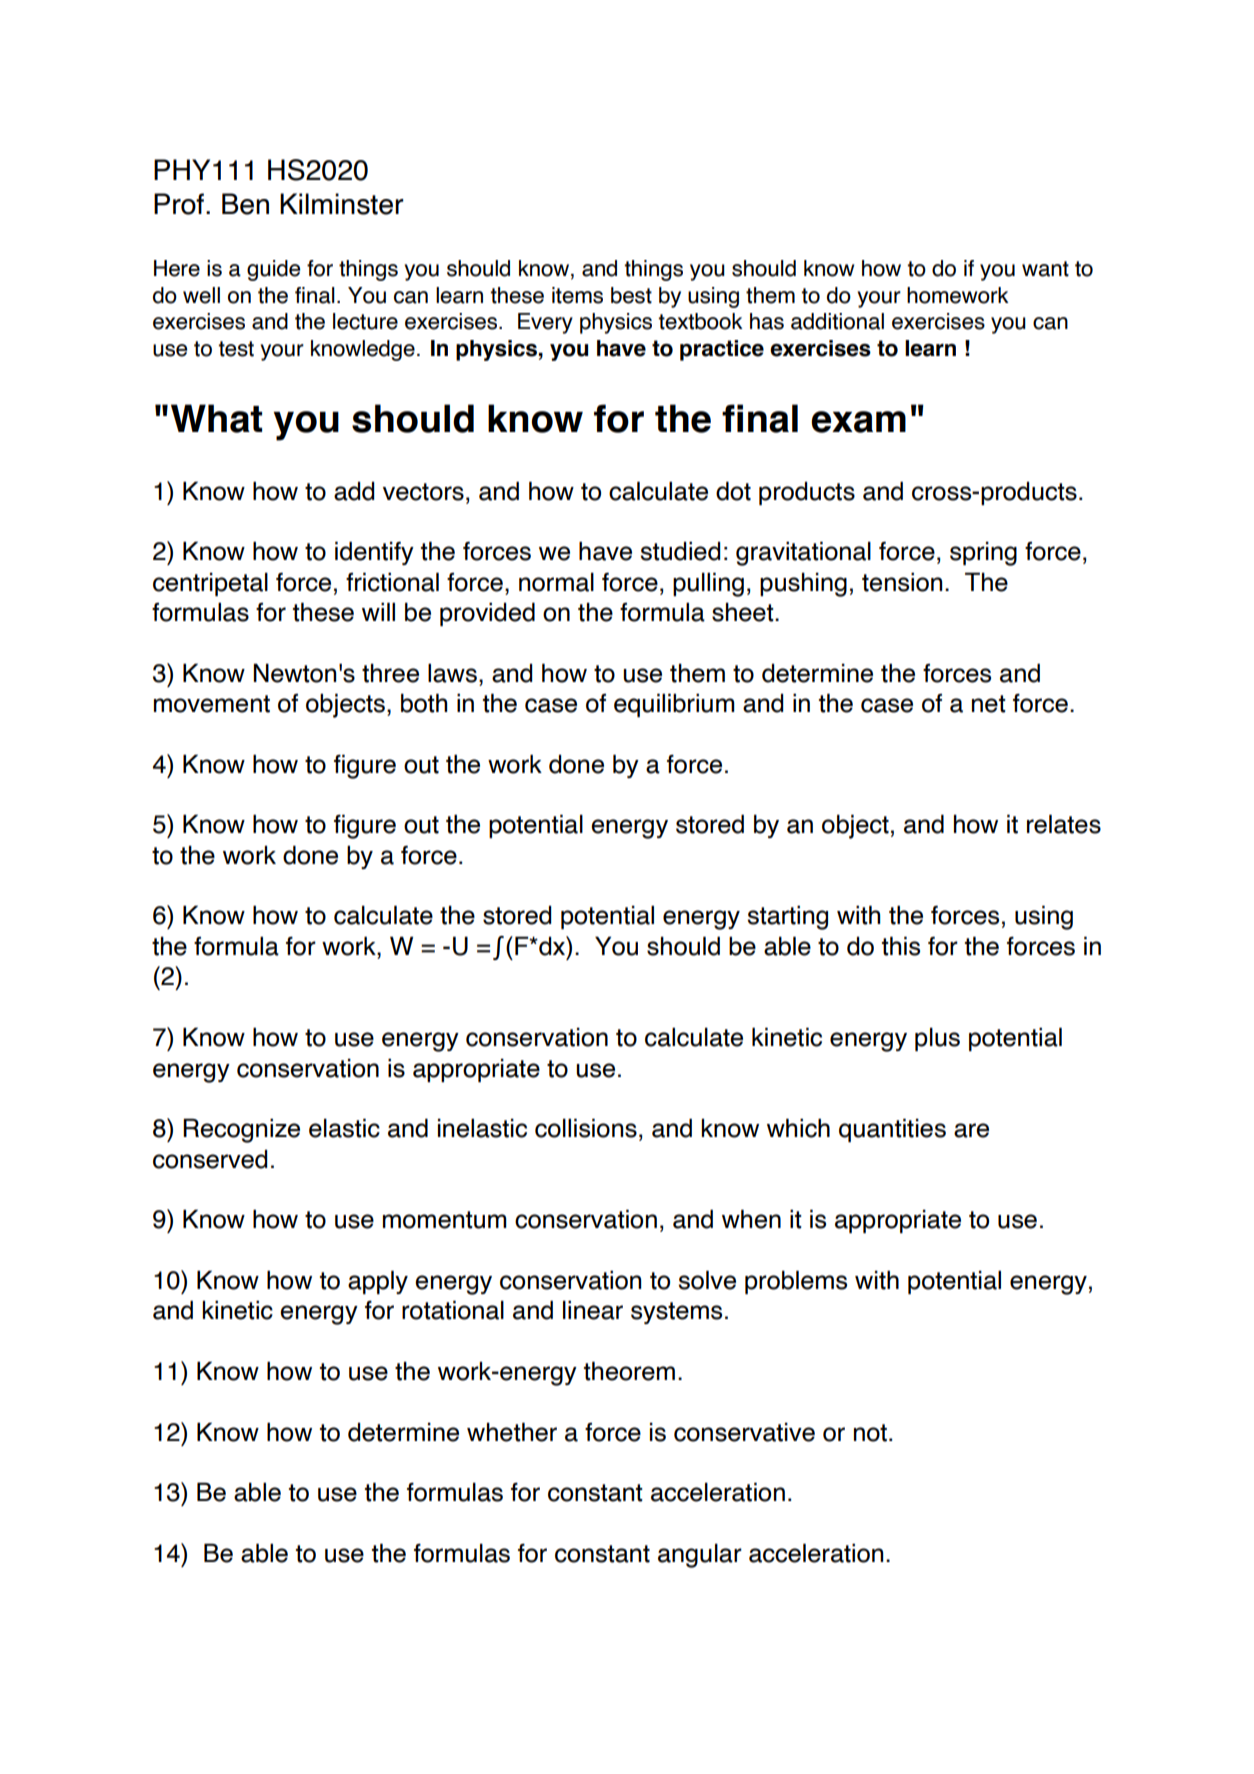 The height and width of the screenshot is (1774, 1254). Describe the element at coordinates (212, 704) in the screenshot. I see `movement` at that location.
